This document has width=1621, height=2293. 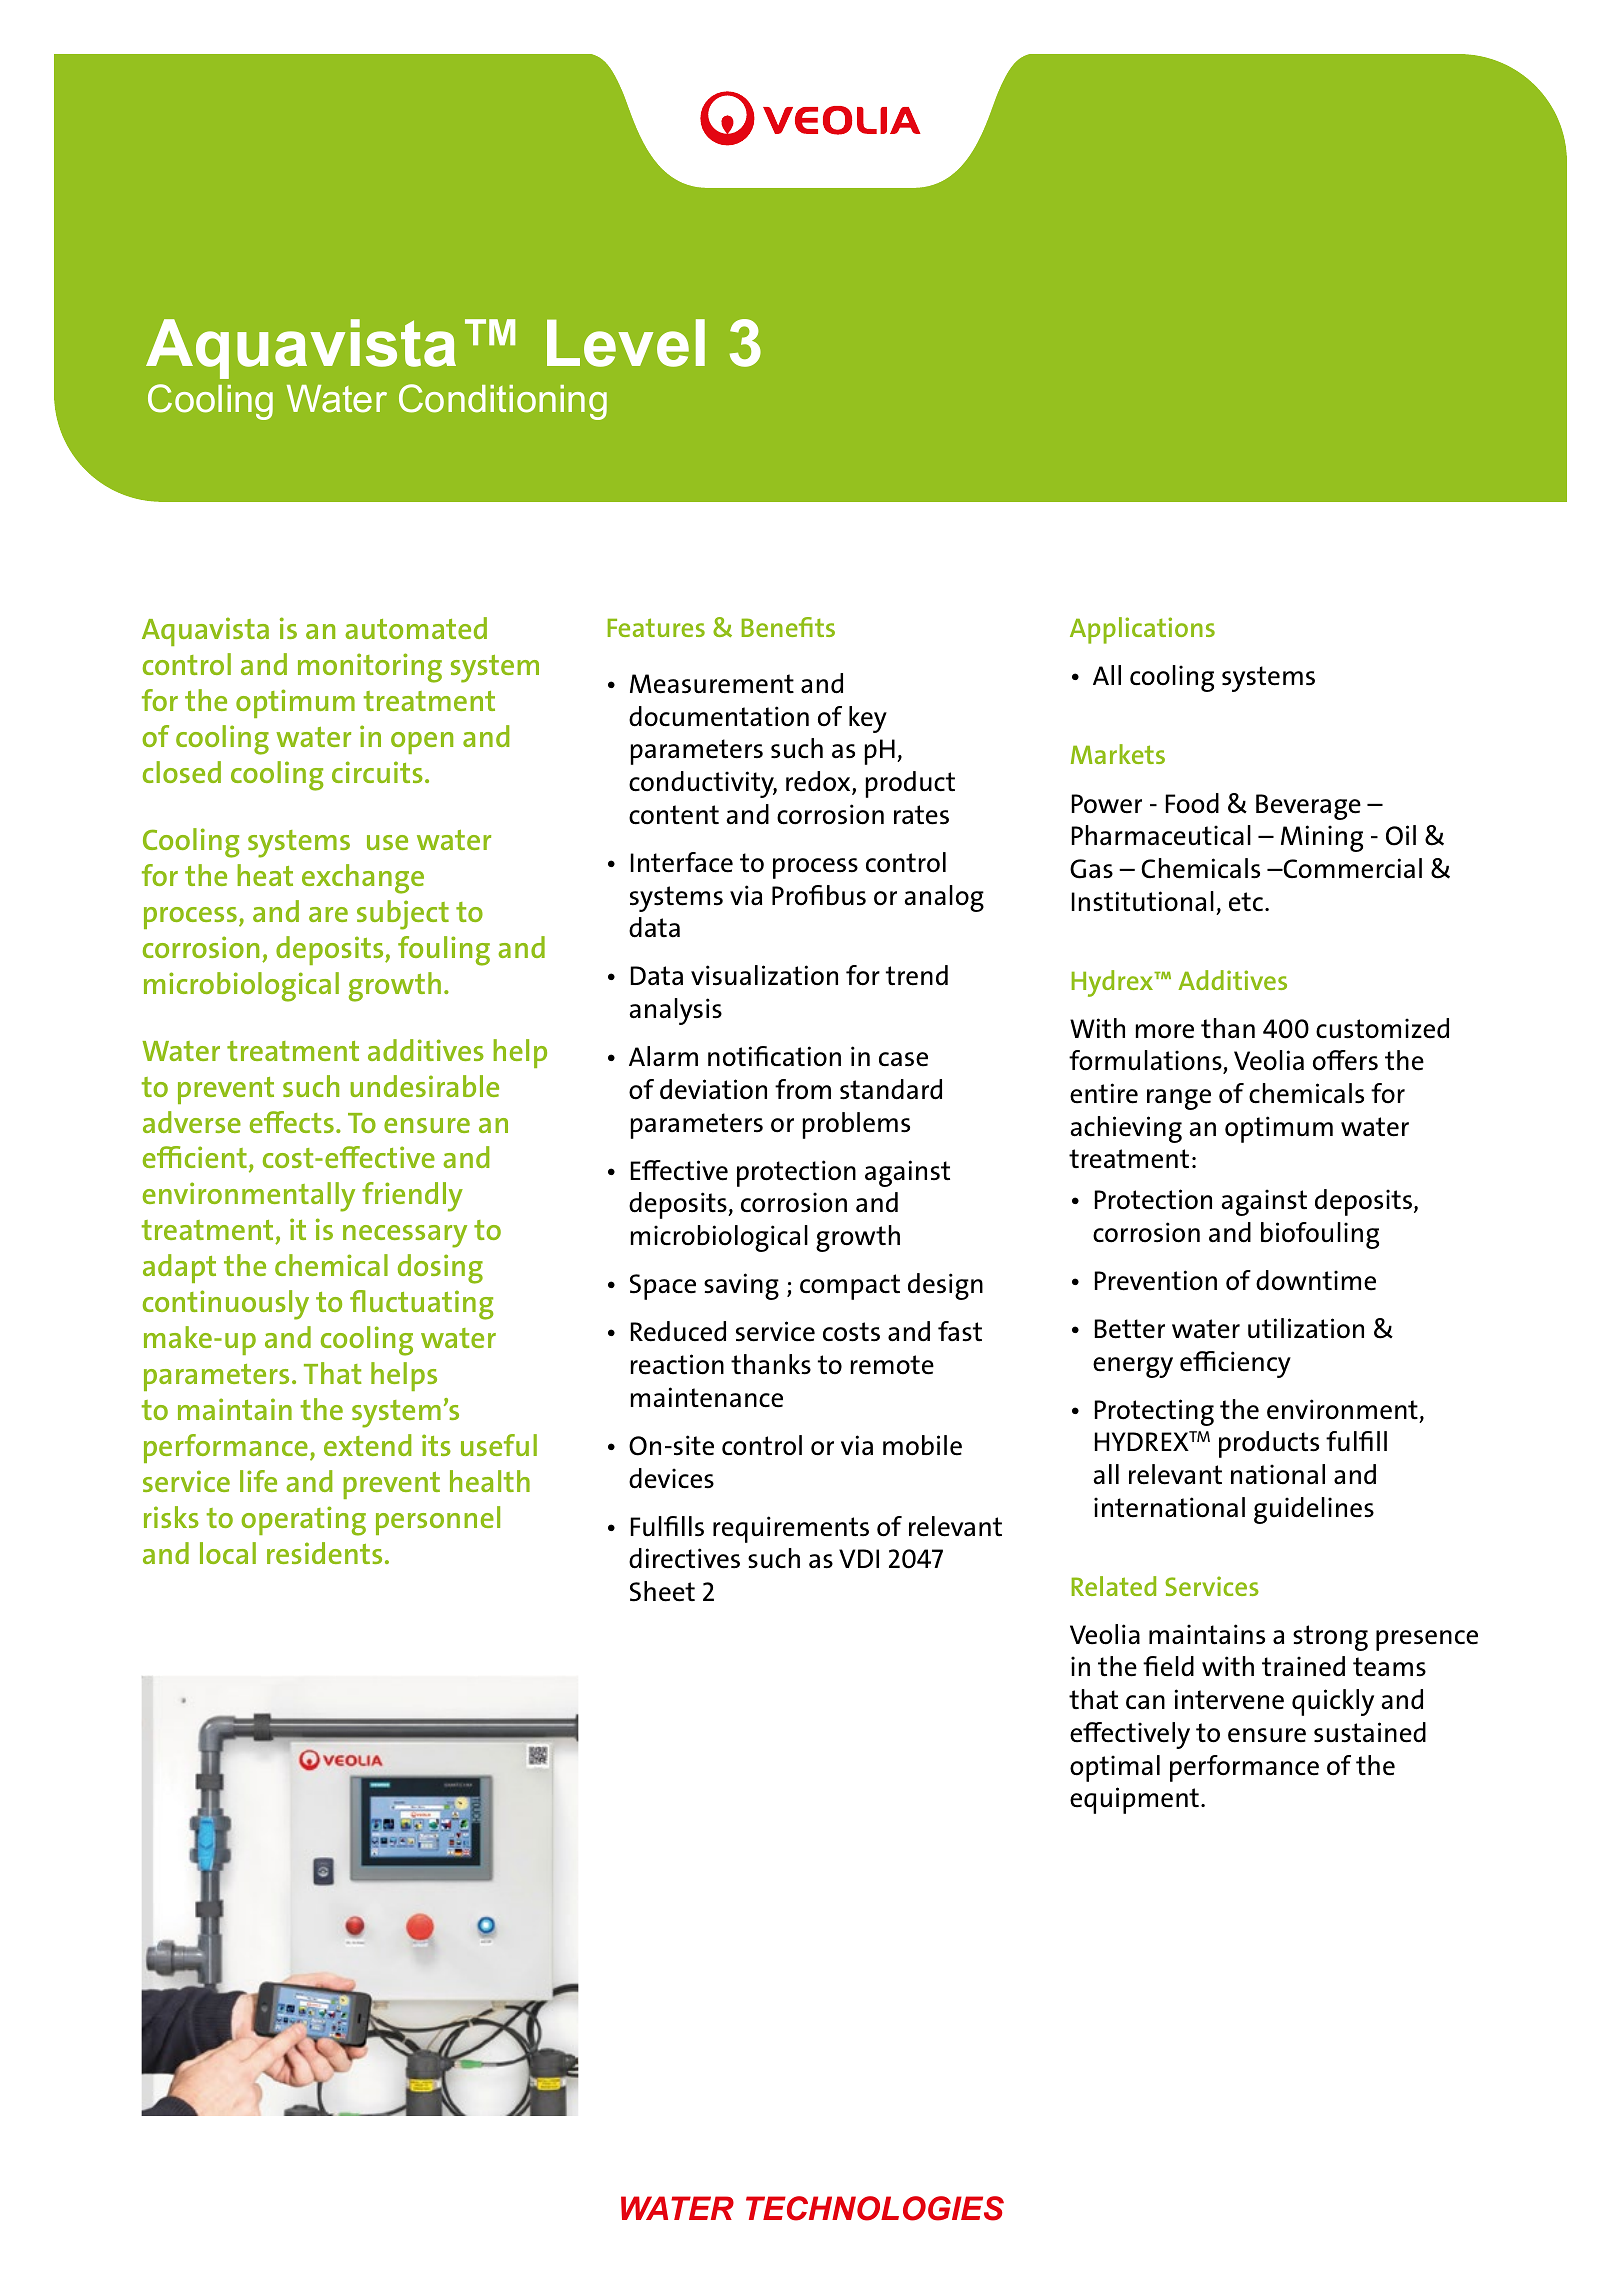 What do you see at coordinates (367, 1445) in the document?
I see `extend` at bounding box center [367, 1445].
